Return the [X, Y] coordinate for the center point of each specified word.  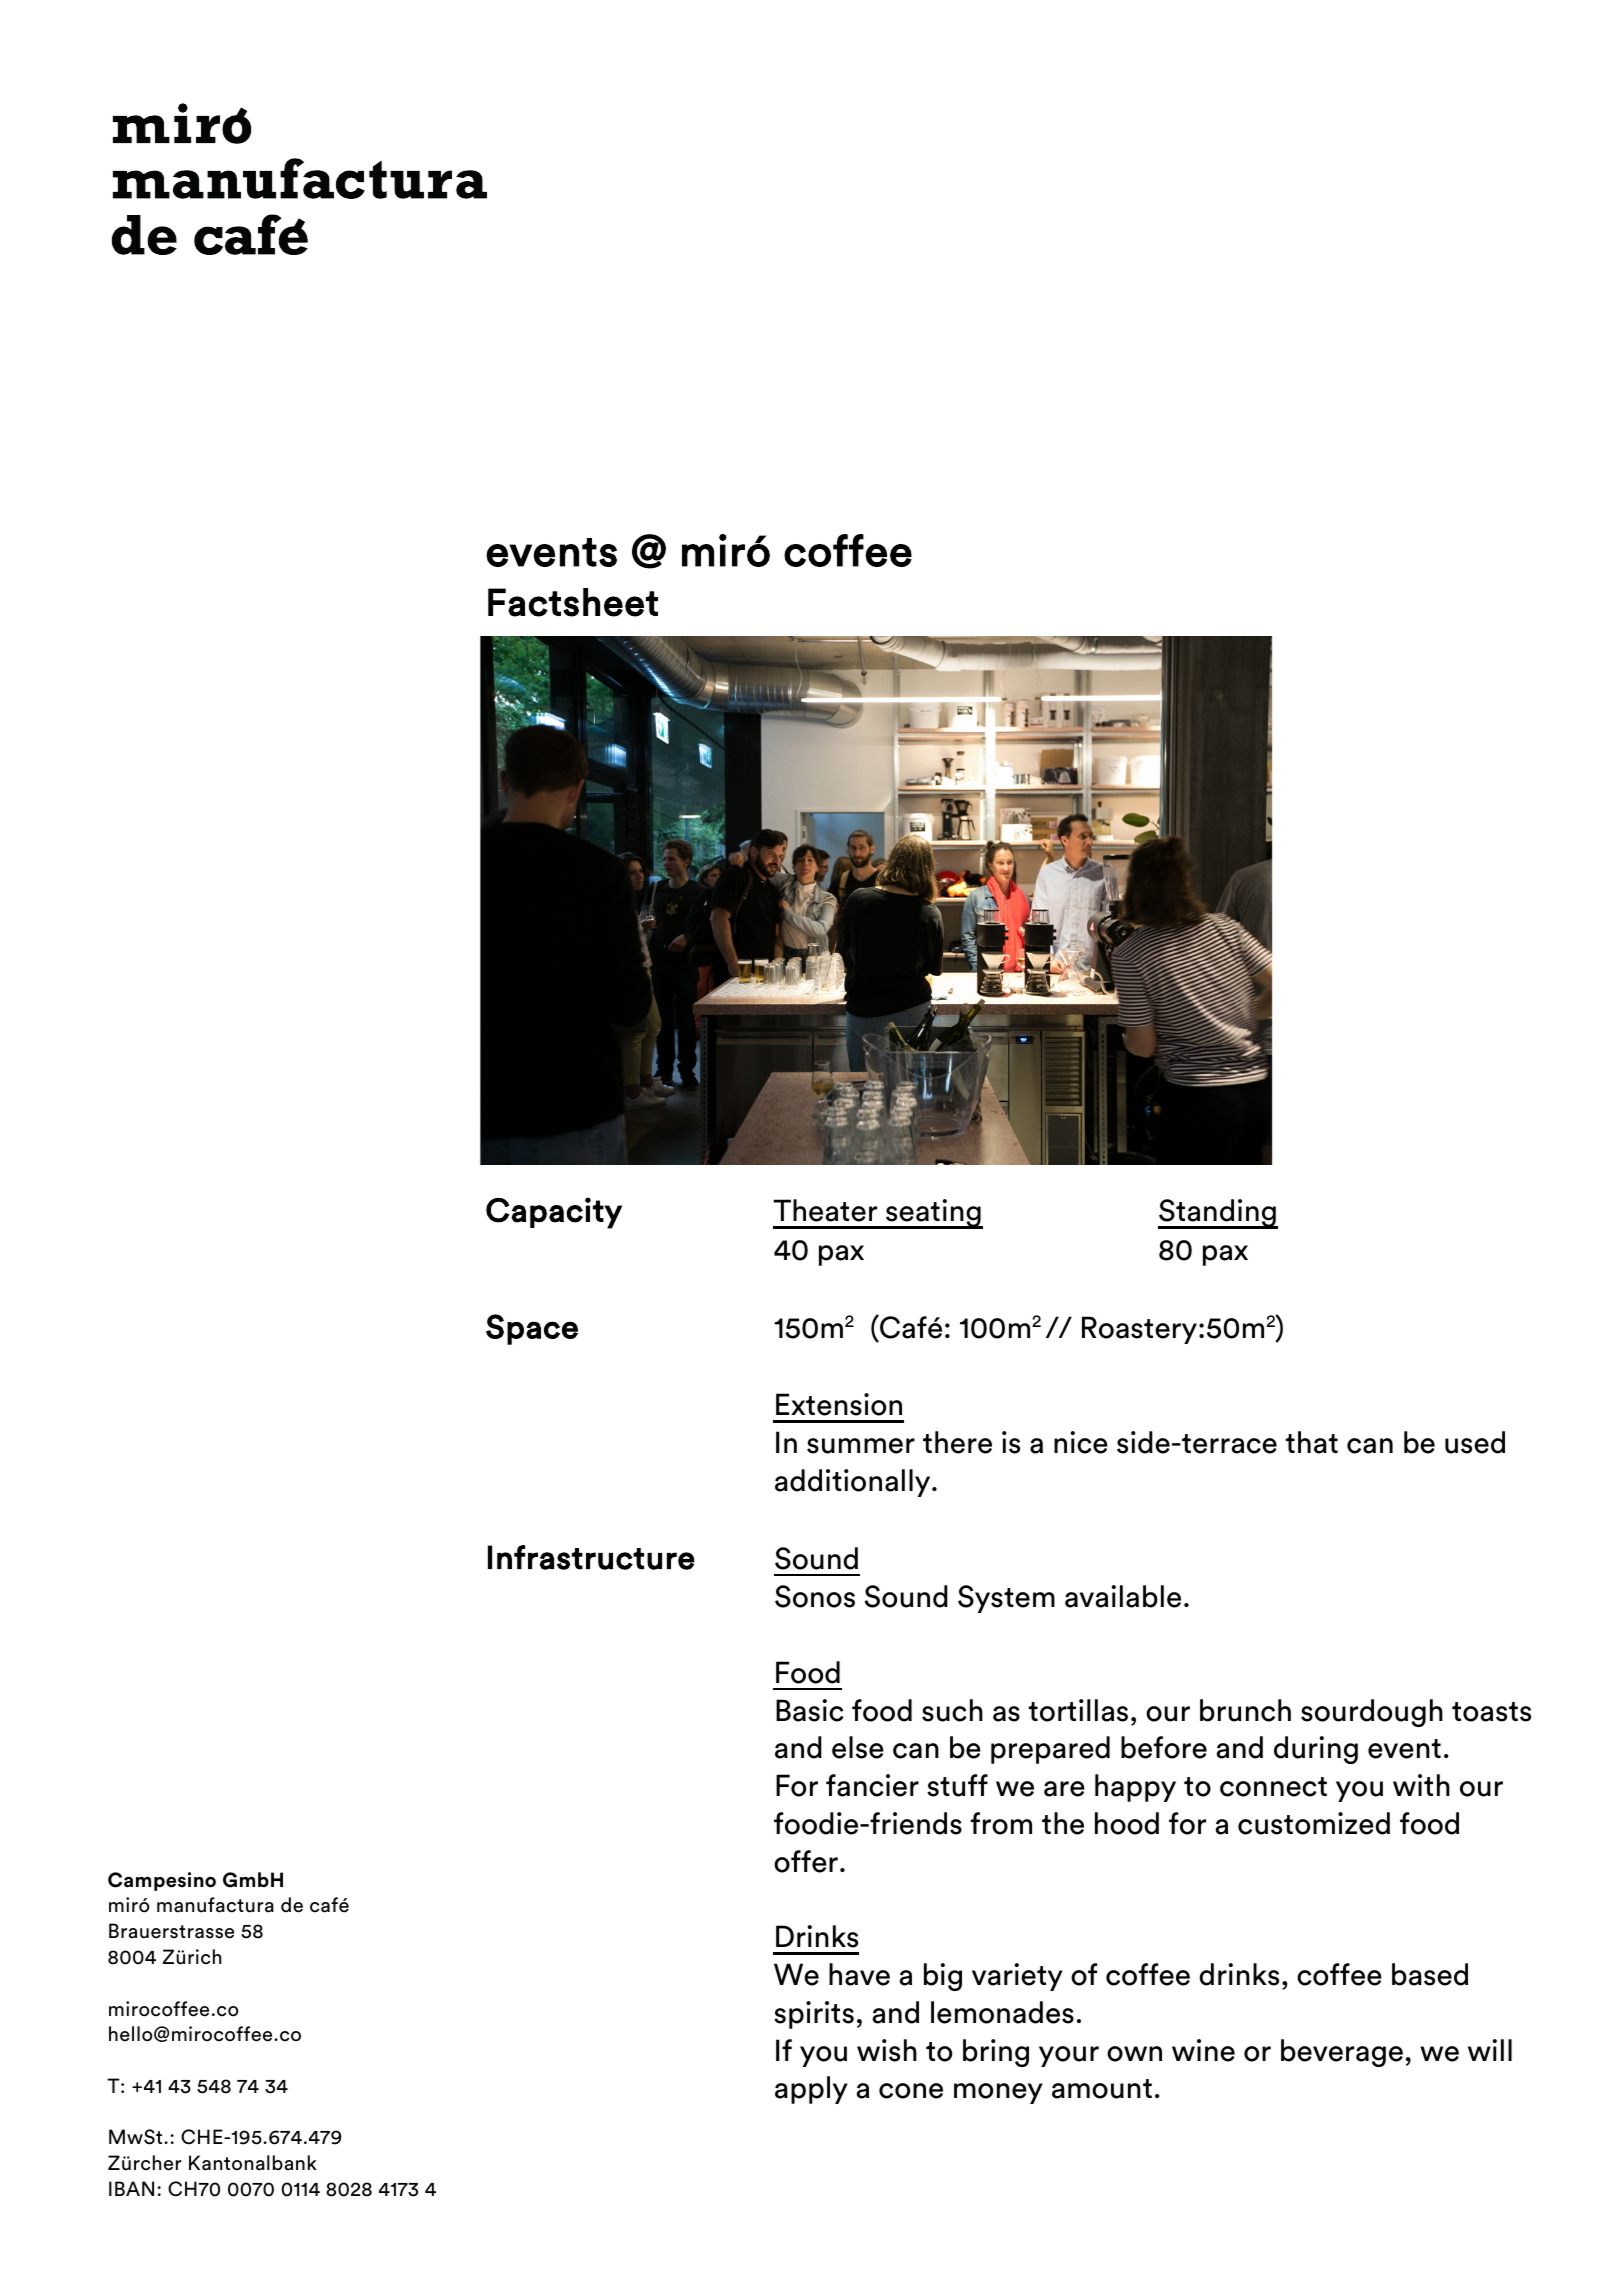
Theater [825, 1210]
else [858, 1747]
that [1312, 1442]
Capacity [554, 1213]
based [1430, 1974]
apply [811, 2090]
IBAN [131, 2188]
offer [806, 1861]
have [859, 1974]
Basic [810, 1710]
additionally [854, 1483]
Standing [1218, 1214]
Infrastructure [591, 1557]
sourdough [1372, 1713]
